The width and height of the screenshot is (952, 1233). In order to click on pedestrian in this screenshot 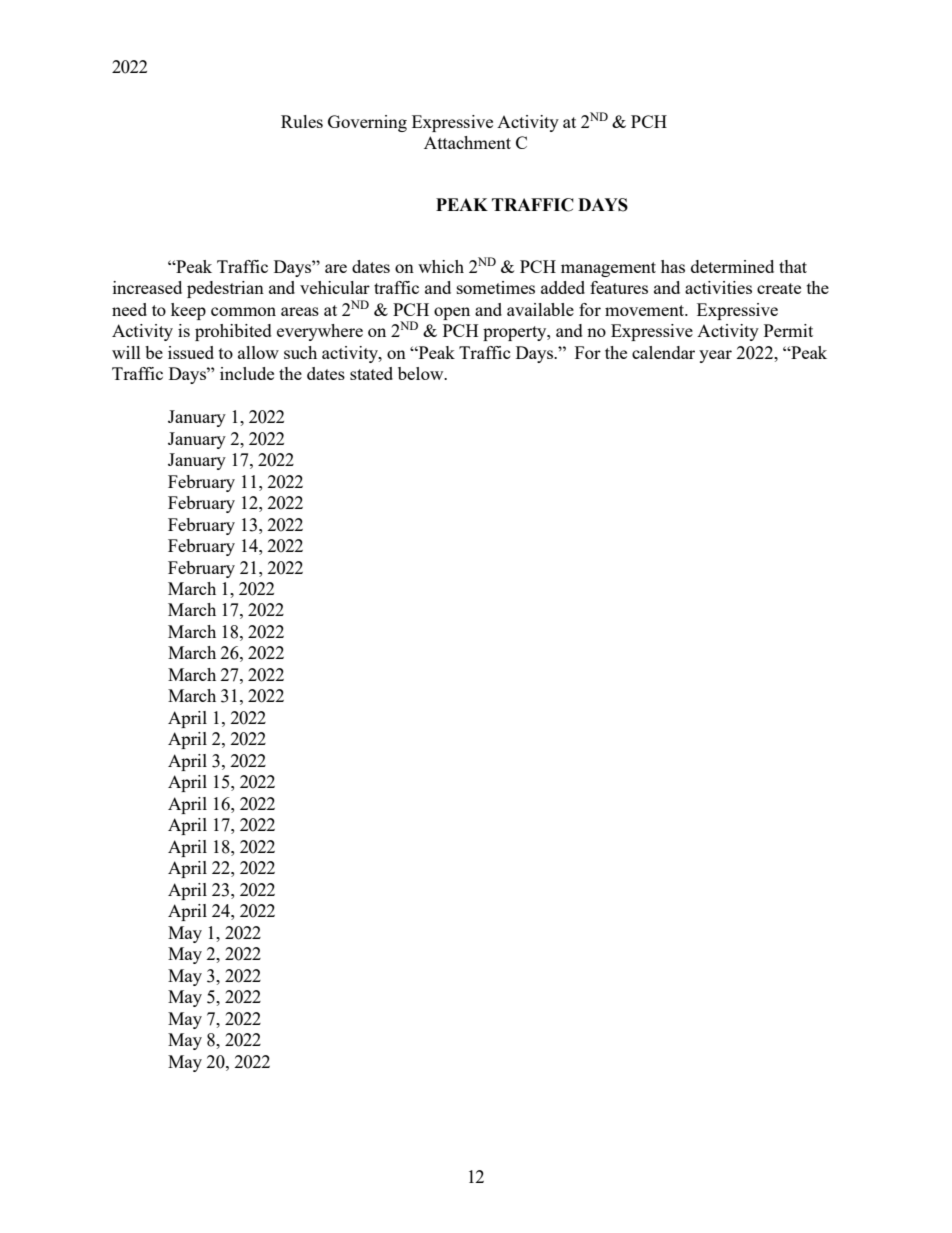, I will do `click(225, 289)`.
